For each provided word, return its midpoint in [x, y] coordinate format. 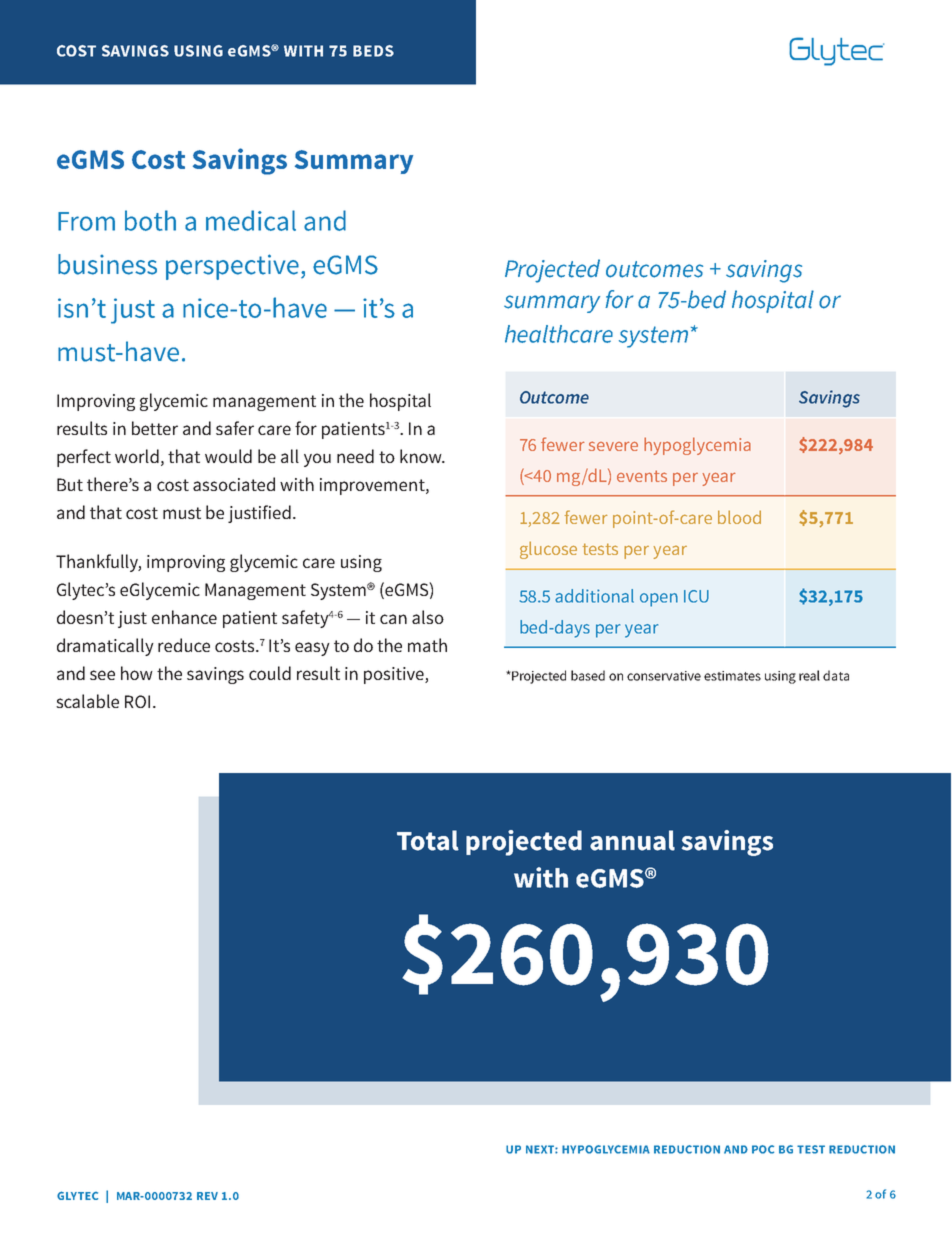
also [428, 617]
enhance [184, 617]
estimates [732, 676]
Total [428, 840]
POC [763, 1149]
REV [207, 1196]
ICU [696, 596]
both [150, 220]
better [155, 428]
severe [613, 446]
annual [632, 840]
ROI [137, 701]
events [642, 476]
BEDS [373, 51]
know [422, 456]
